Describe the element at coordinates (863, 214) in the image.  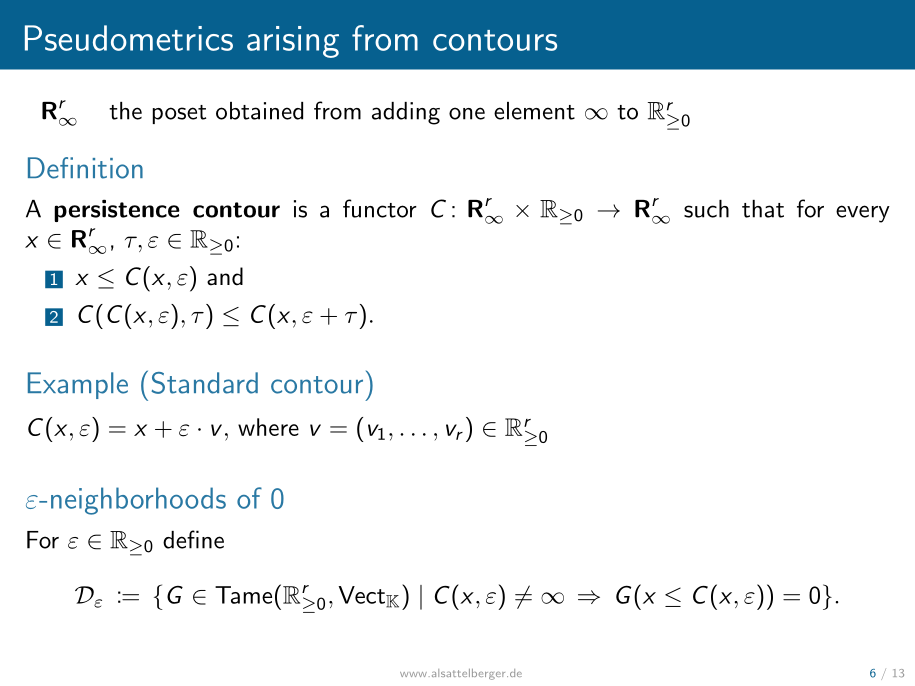
I see `every` at that location.
